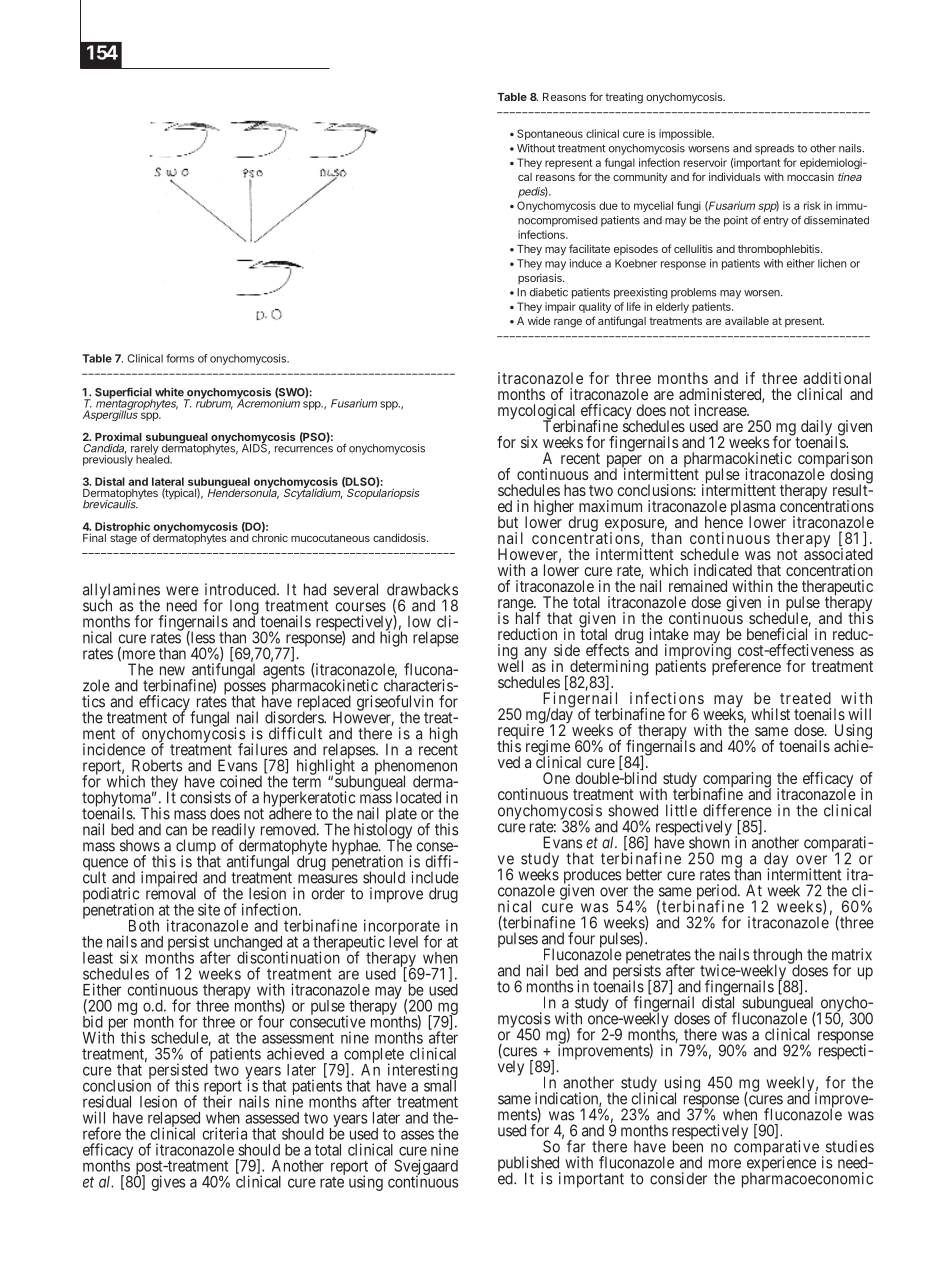 The width and height of the screenshot is (952, 1271). I want to click on forms, so click(180, 358).
